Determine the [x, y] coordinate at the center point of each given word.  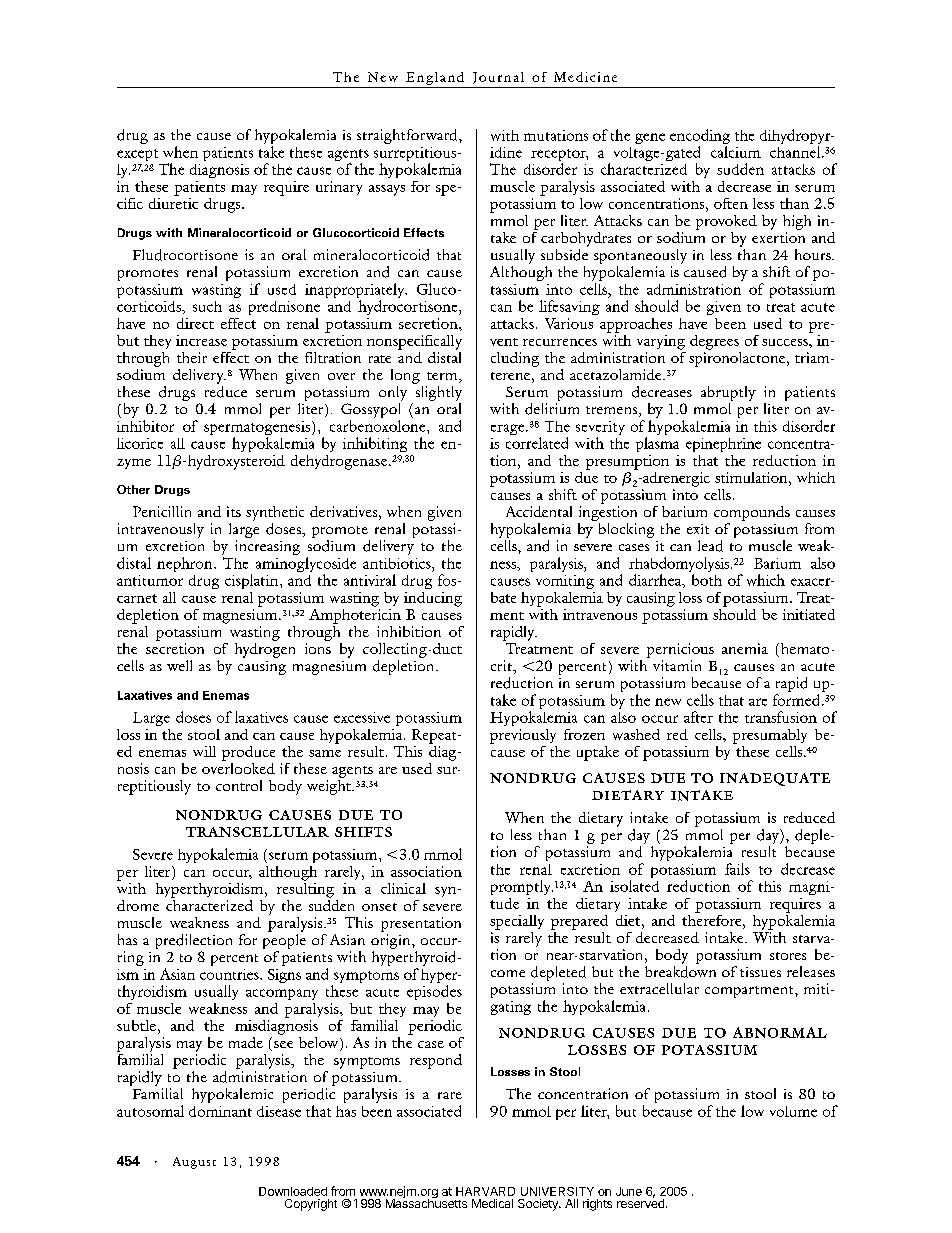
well [179, 665]
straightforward [408, 136]
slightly [439, 393]
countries [230, 974]
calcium [736, 152]
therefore [713, 919]
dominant [220, 1111]
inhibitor [145, 426]
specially [517, 922]
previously [523, 736]
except [137, 155]
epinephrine [723, 445]
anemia [745, 648]
